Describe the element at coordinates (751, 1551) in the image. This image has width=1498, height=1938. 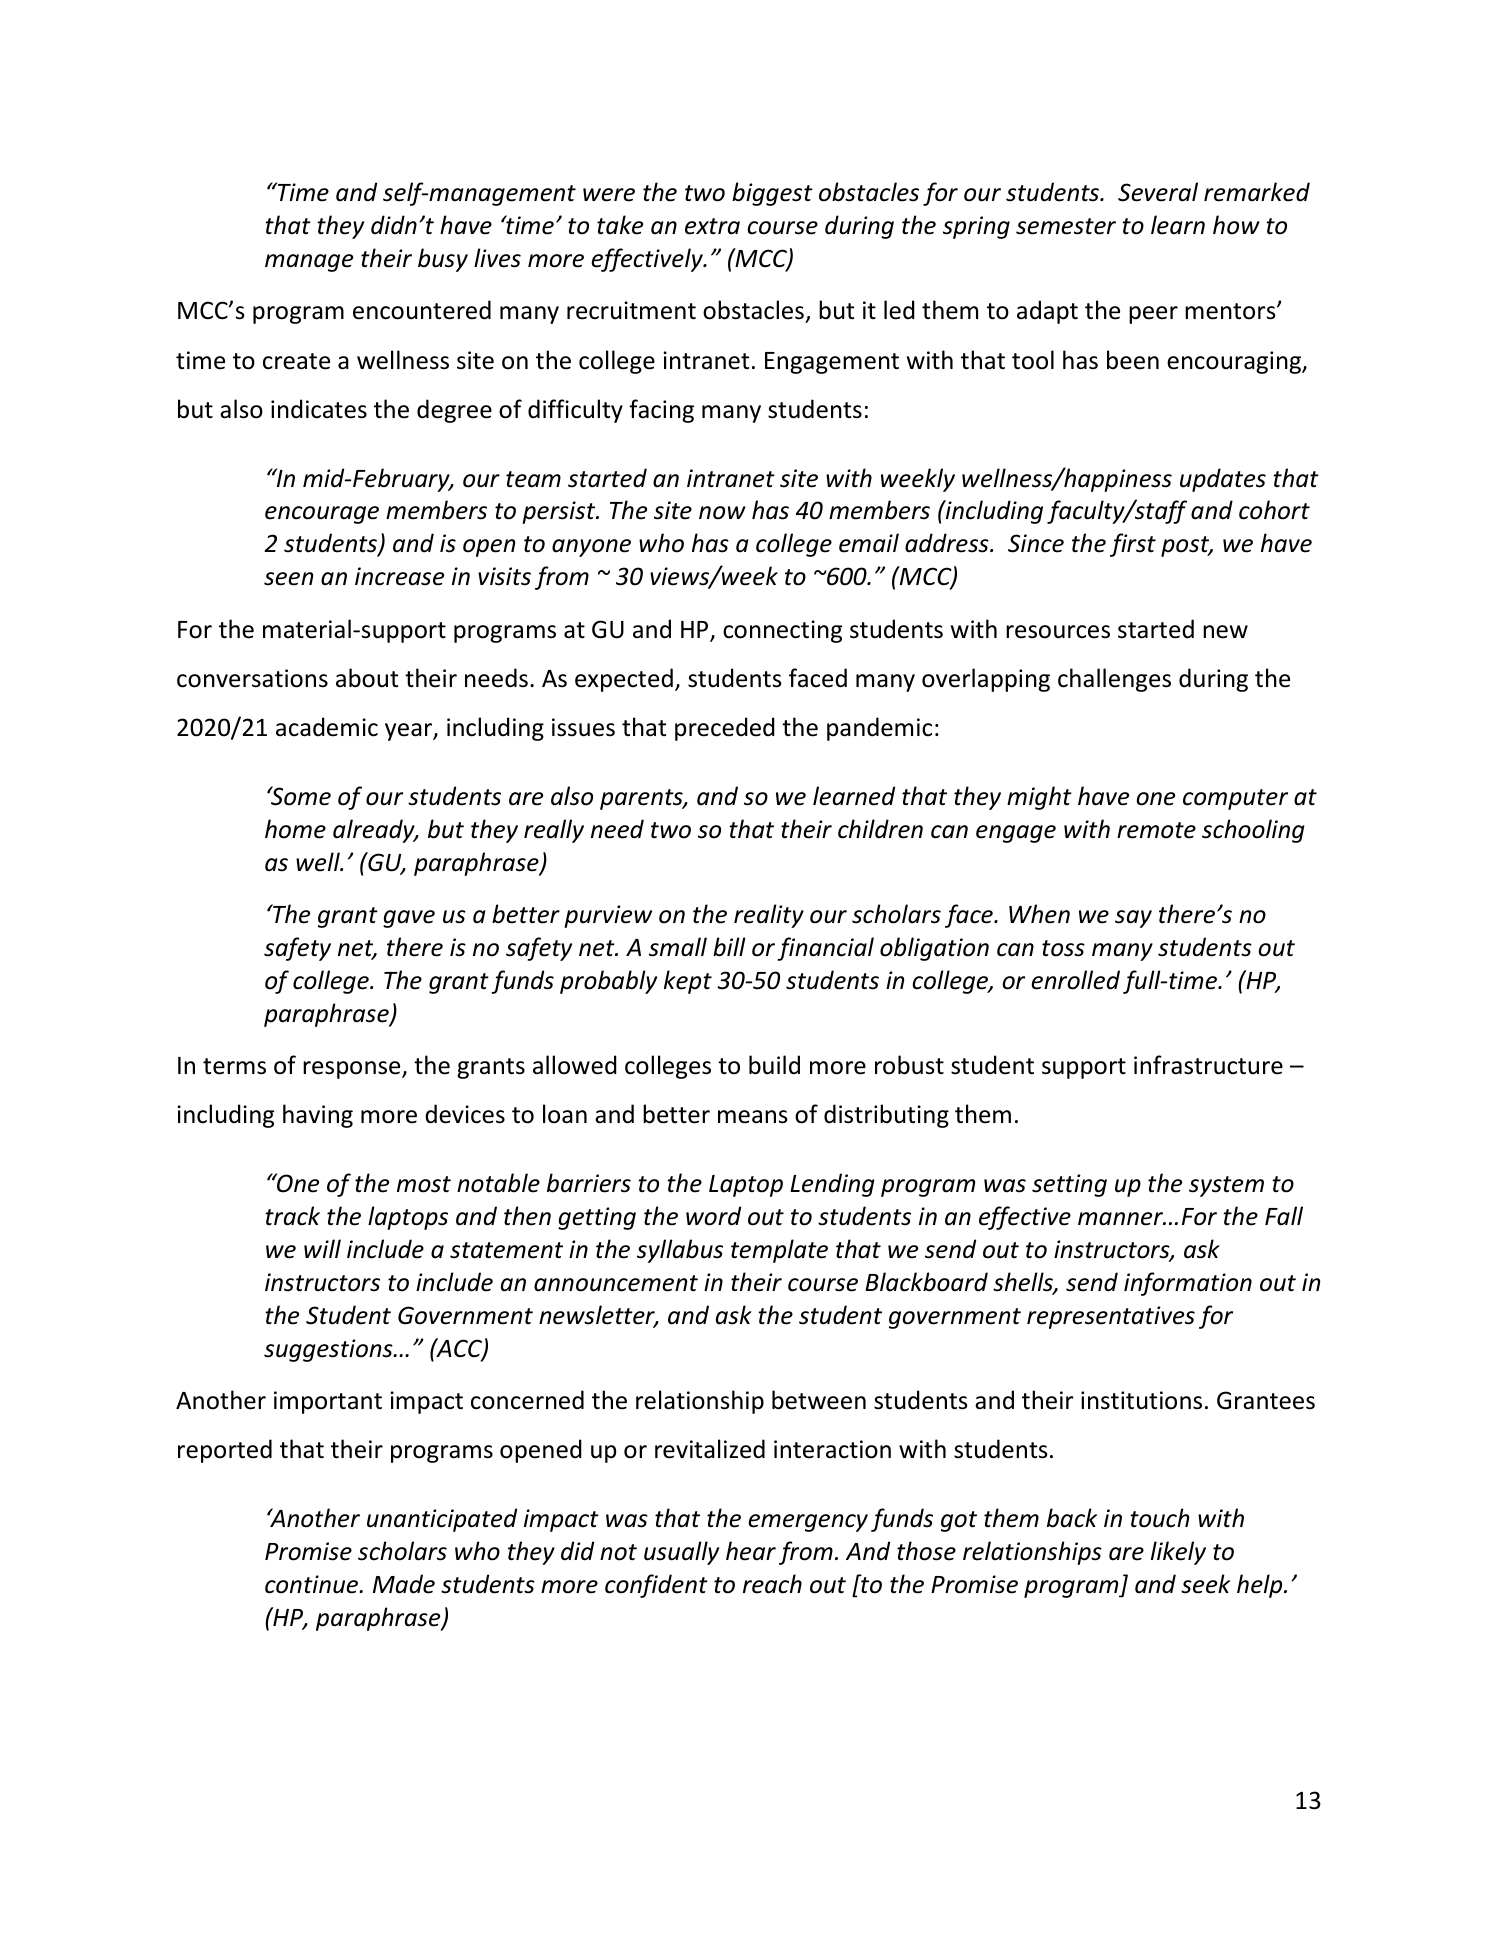
I see `hear` at that location.
